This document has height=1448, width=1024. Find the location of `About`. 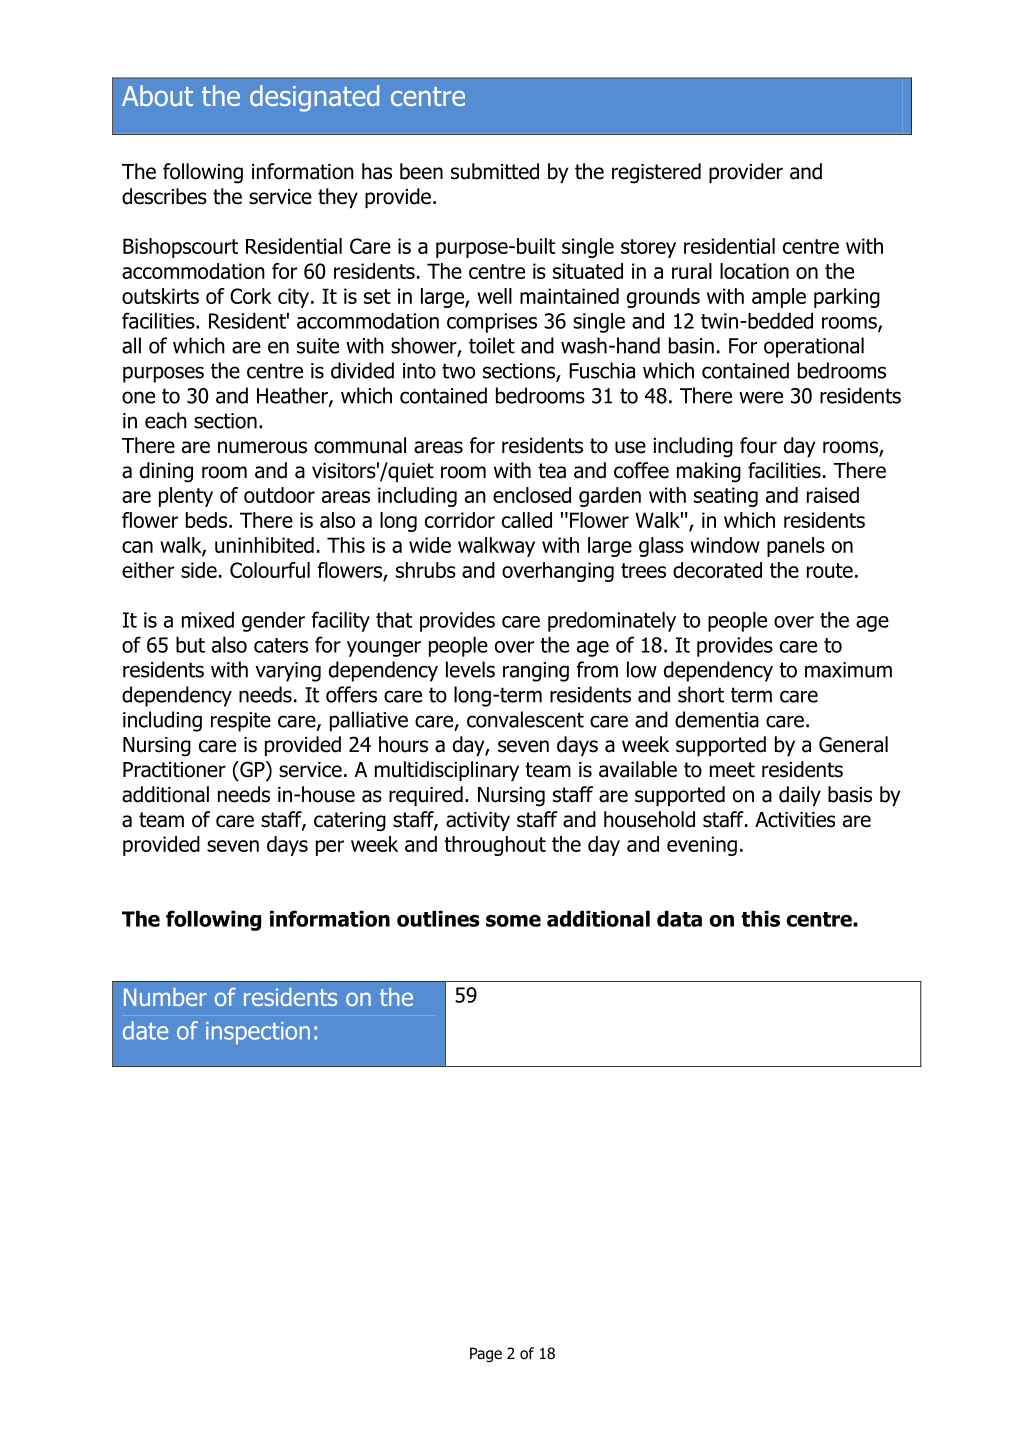

About is located at coordinates (157, 95).
